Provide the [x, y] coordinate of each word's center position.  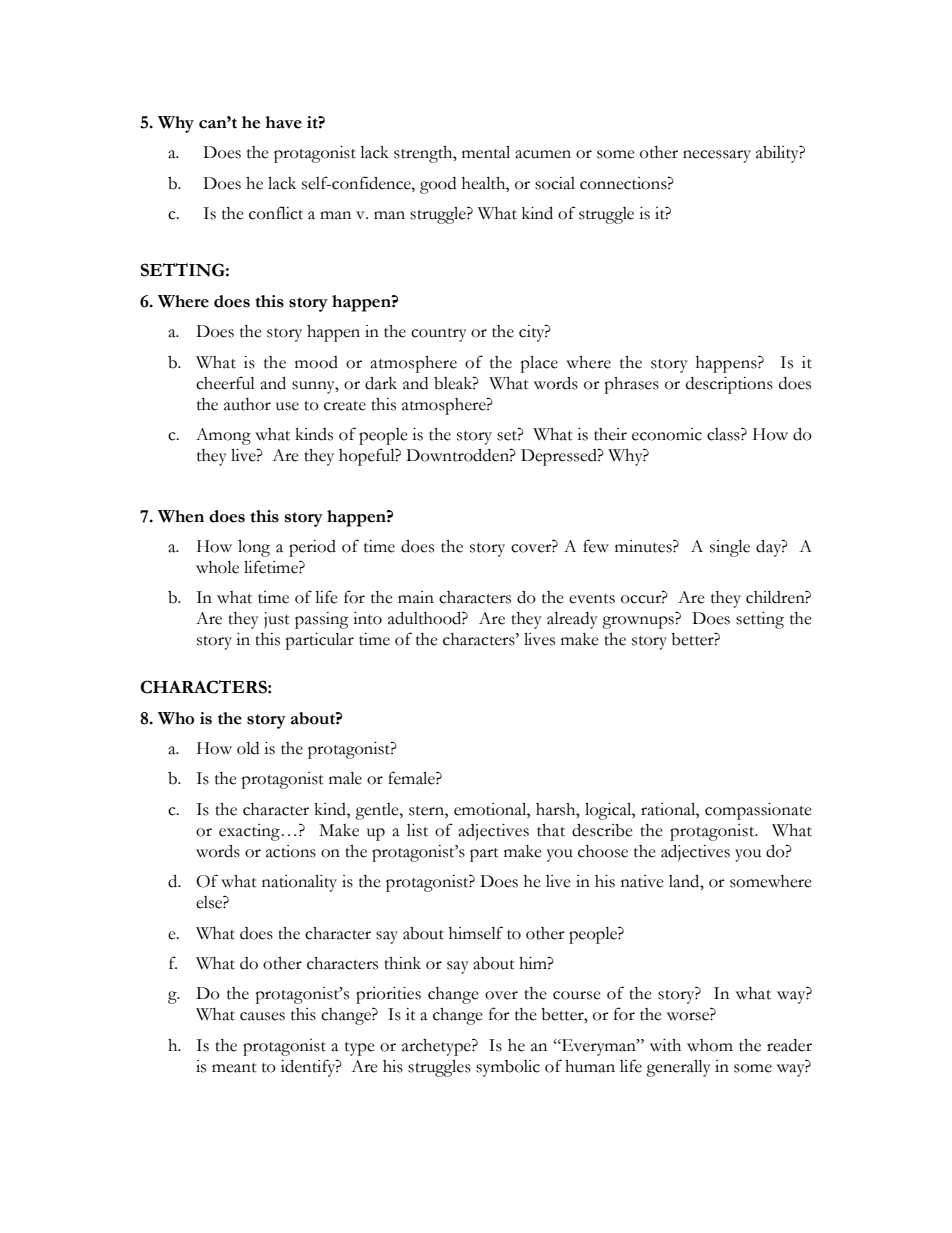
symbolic [508, 1068]
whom [710, 1045]
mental [486, 152]
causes [262, 1016]
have [283, 122]
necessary [717, 156]
